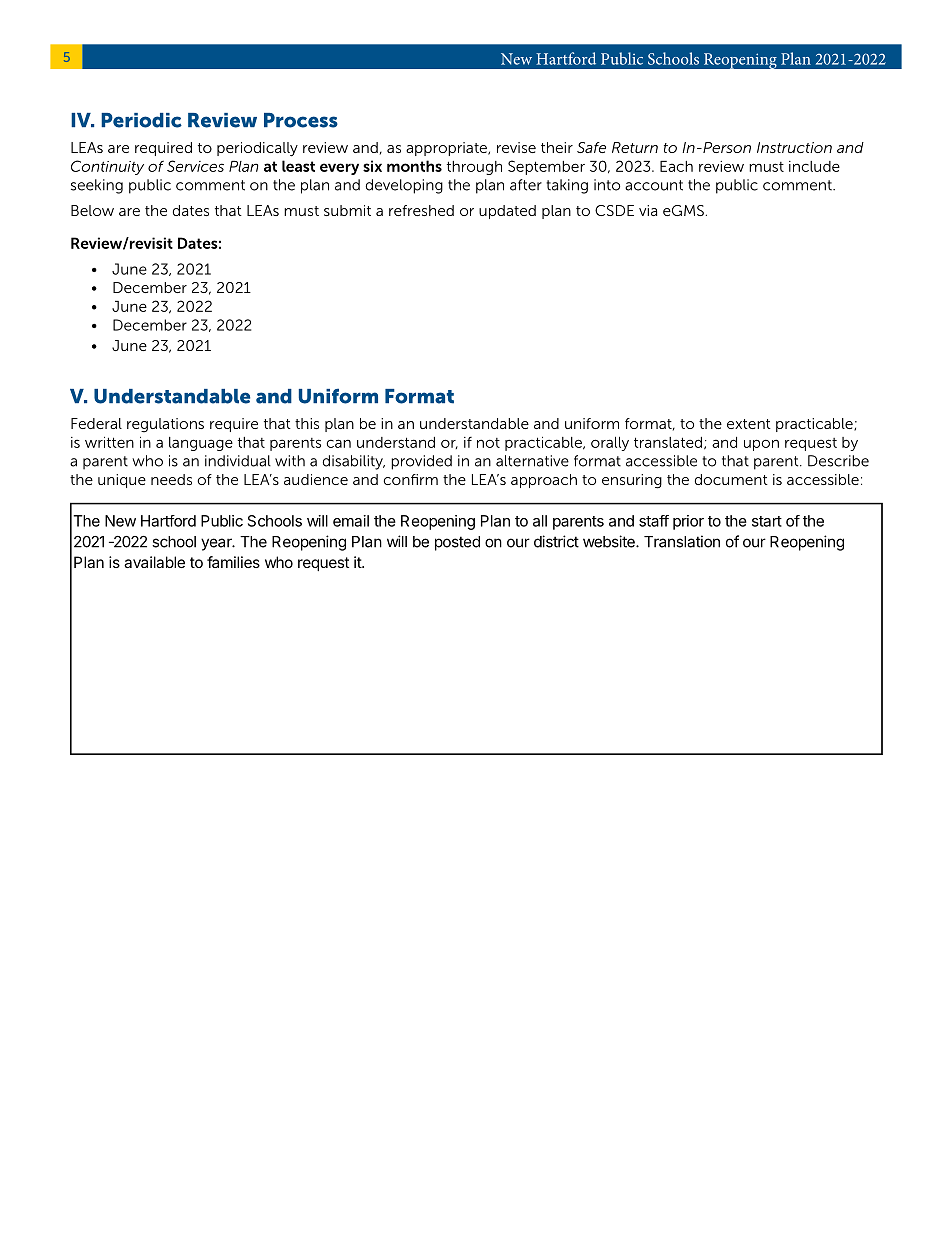 The width and height of the image is (952, 1233). Describe the element at coordinates (421, 462) in the image. I see `provided` at that location.
